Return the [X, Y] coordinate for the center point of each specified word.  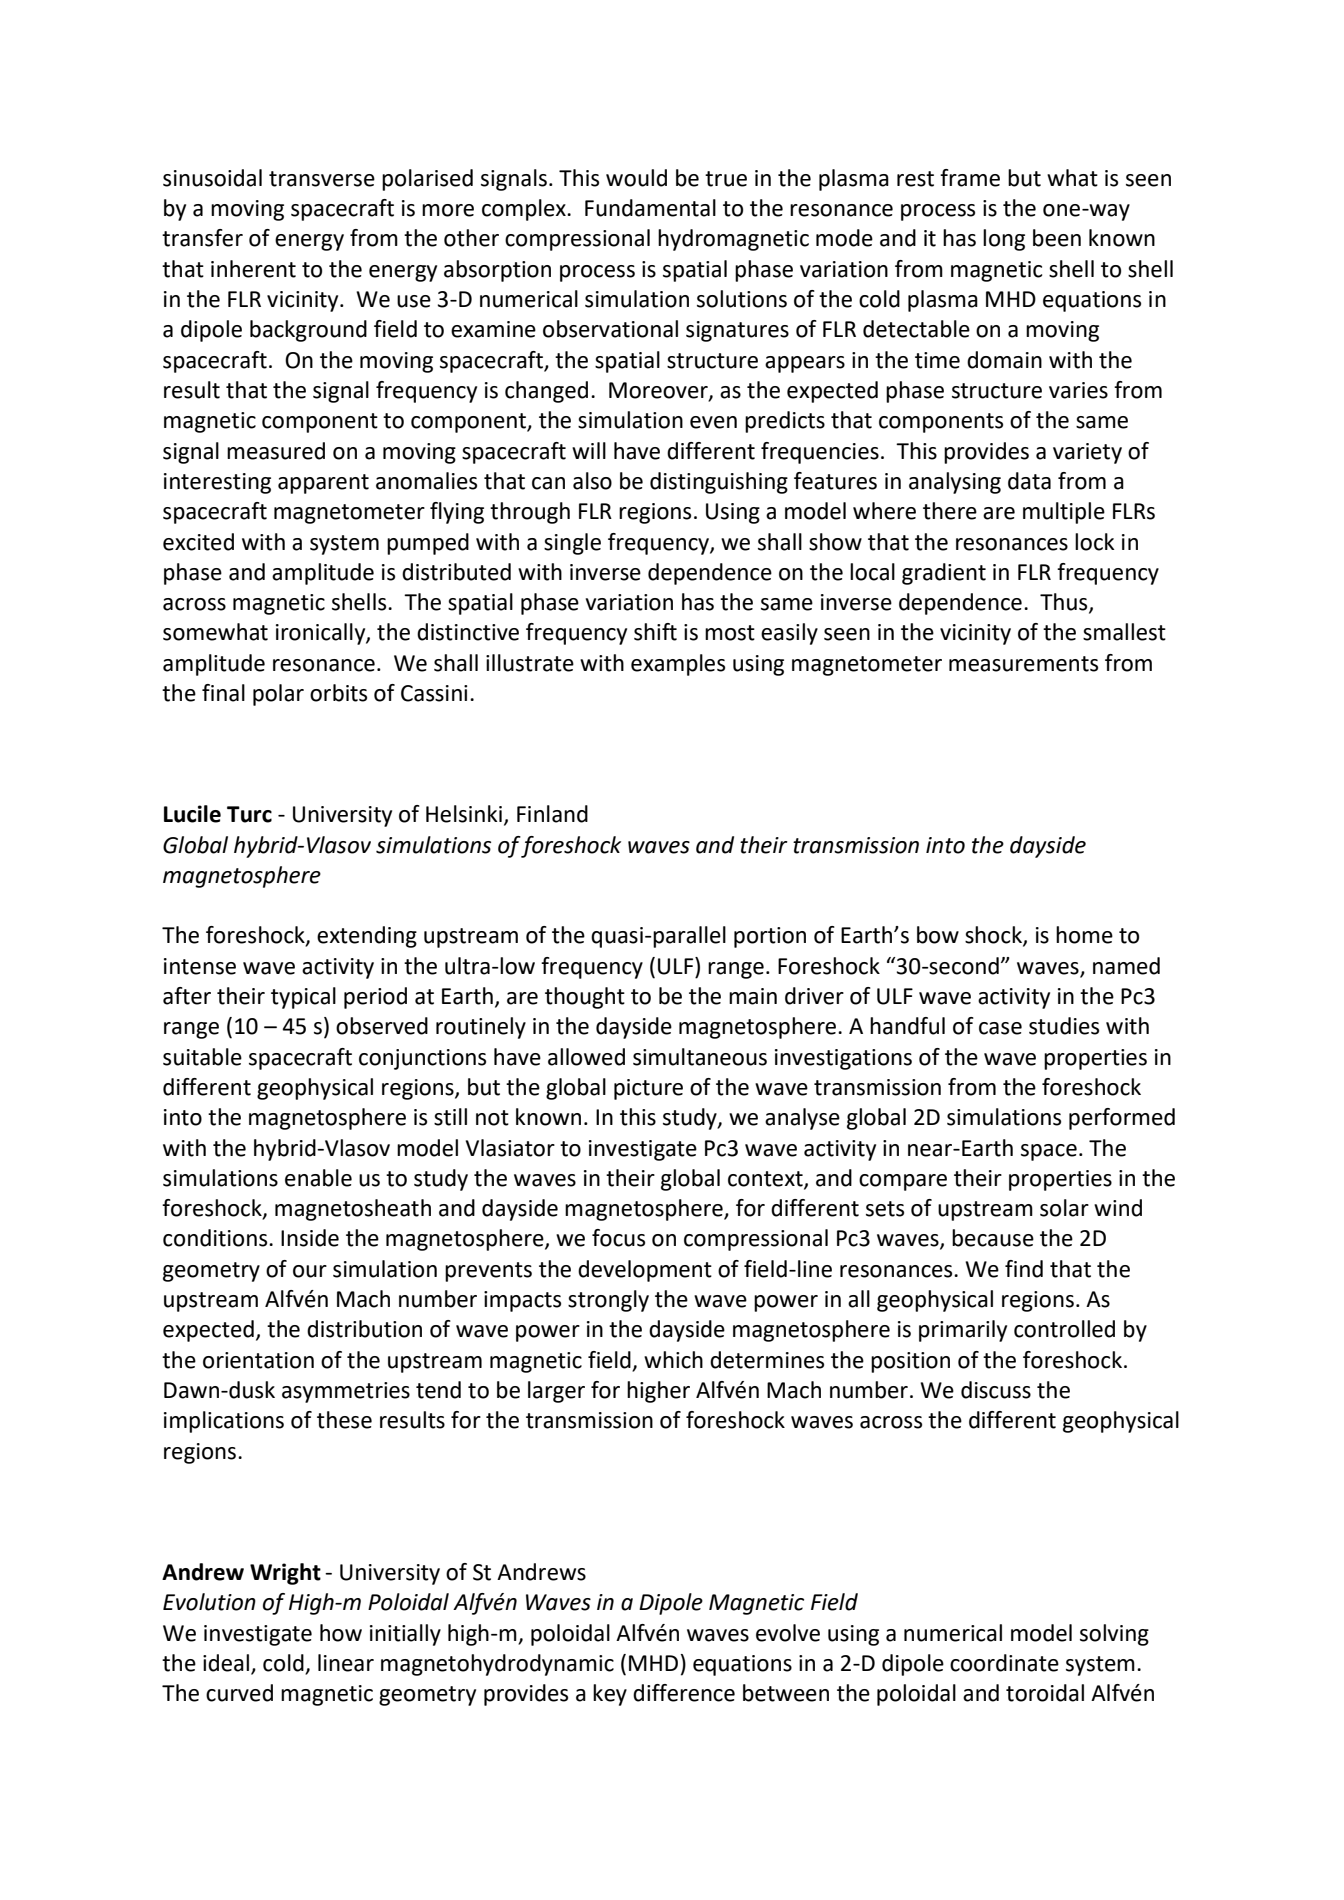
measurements [1023, 664]
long [1004, 240]
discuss [996, 1390]
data [1029, 481]
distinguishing [719, 483]
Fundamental [650, 208]
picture [648, 1089]
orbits [338, 693]
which [673, 1360]
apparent [323, 484]
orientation [258, 1360]
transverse [322, 179]
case [1000, 1028]
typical [303, 998]
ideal [227, 1664]
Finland [552, 814]
